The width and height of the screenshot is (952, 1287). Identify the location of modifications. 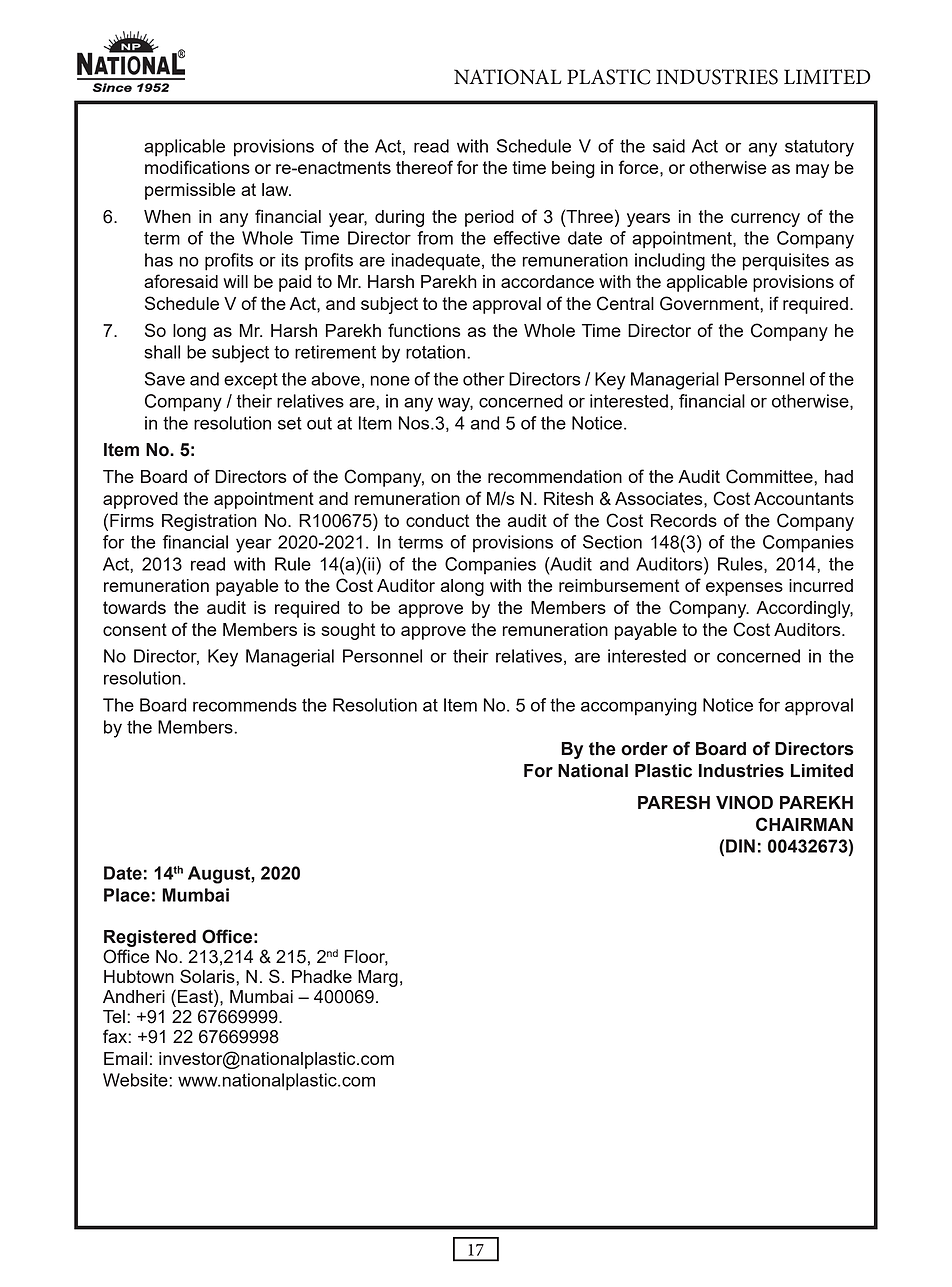
(197, 167).
